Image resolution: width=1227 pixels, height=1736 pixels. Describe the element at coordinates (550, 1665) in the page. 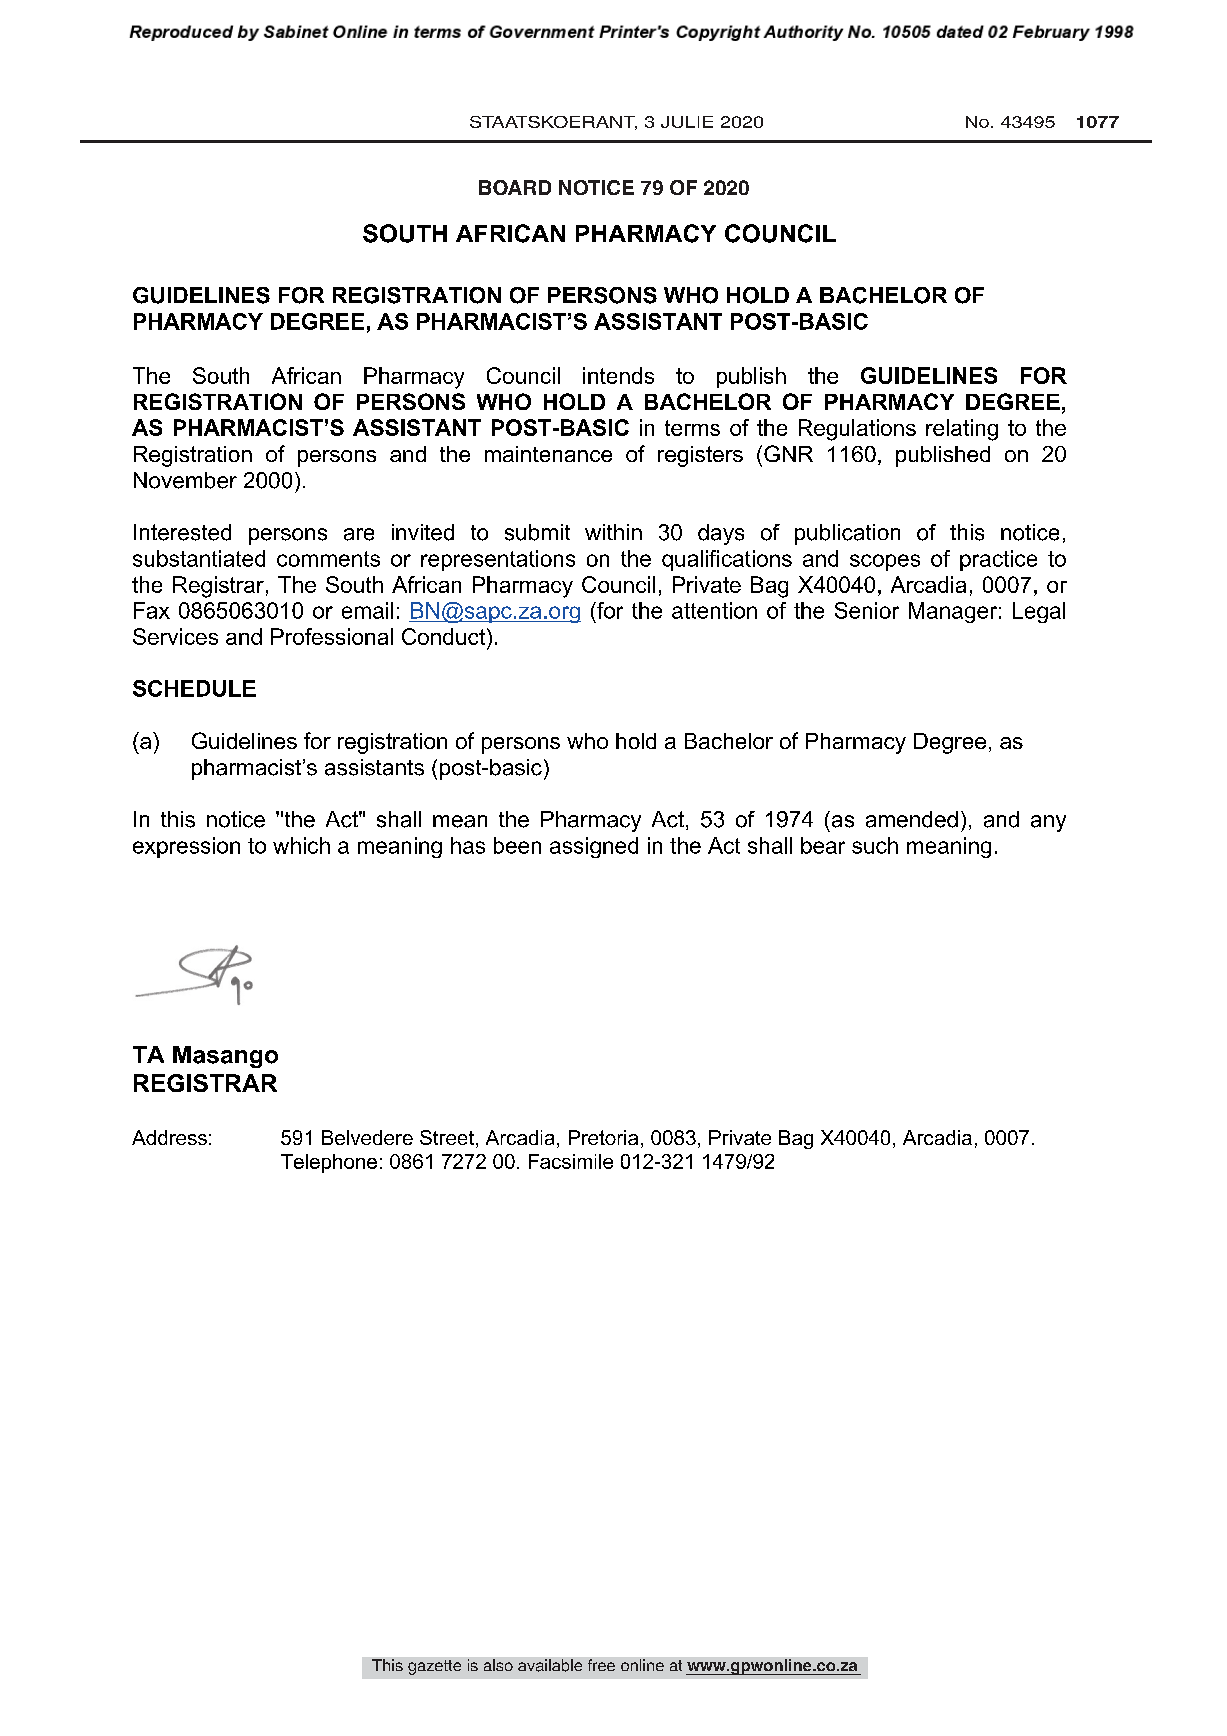

I see `available` at that location.
